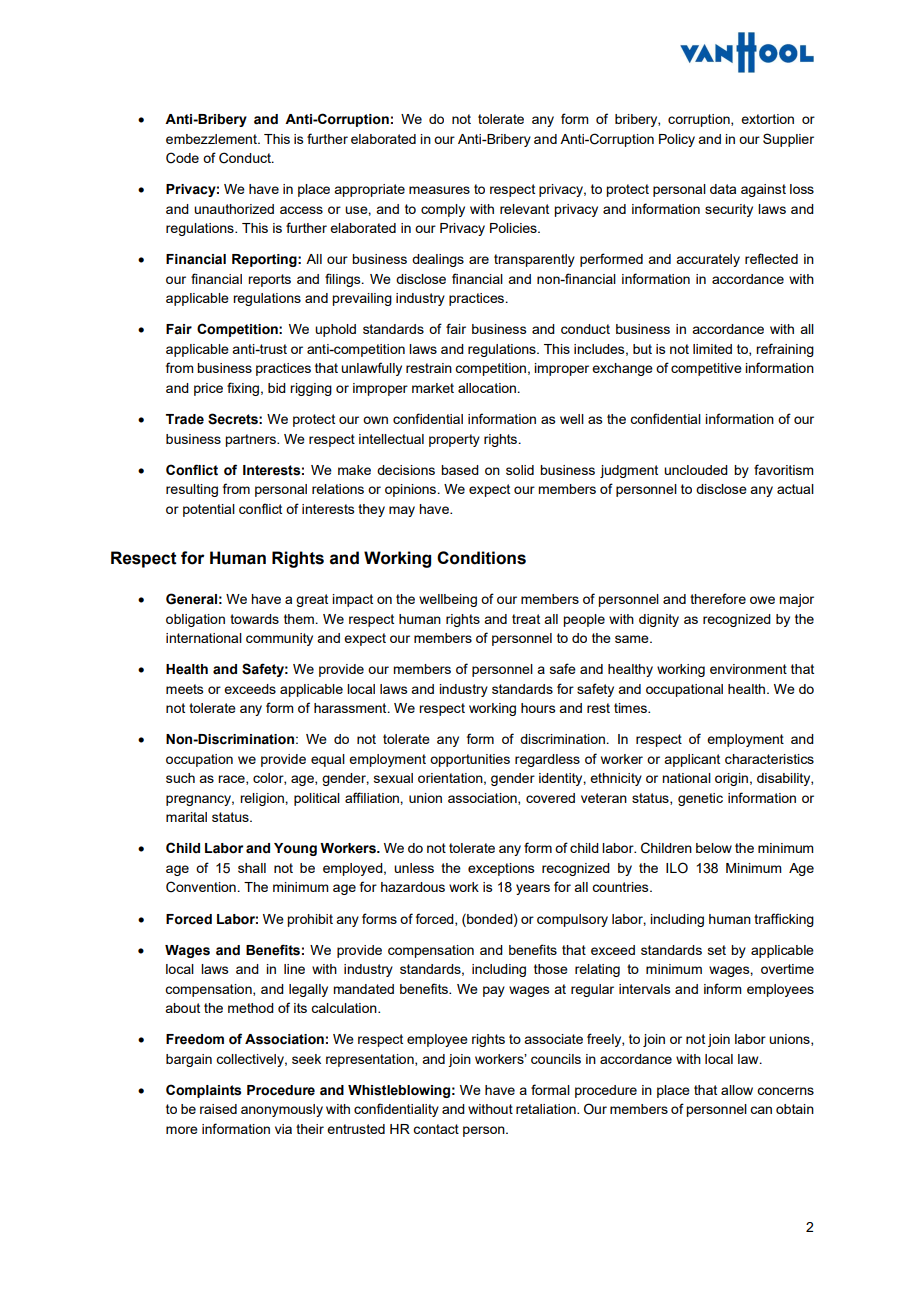 Image resolution: width=924 pixels, height=1308 pixels. What do you see at coordinates (282, 1110) in the document?
I see `anonymously` at bounding box center [282, 1110].
